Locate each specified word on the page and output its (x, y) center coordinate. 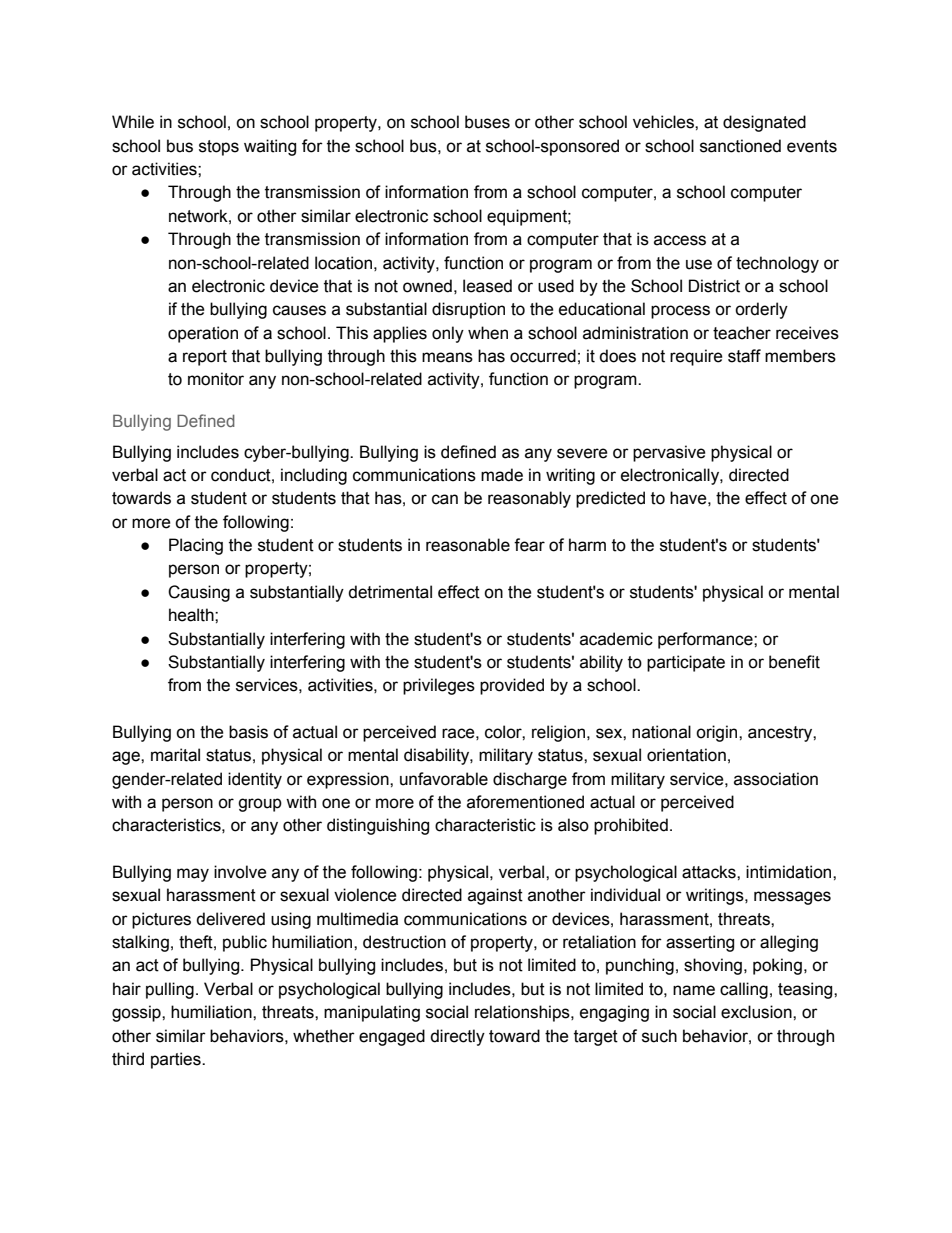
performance (706, 640)
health (192, 615)
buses (487, 122)
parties (177, 1060)
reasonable (468, 545)
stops (219, 148)
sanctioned (740, 146)
